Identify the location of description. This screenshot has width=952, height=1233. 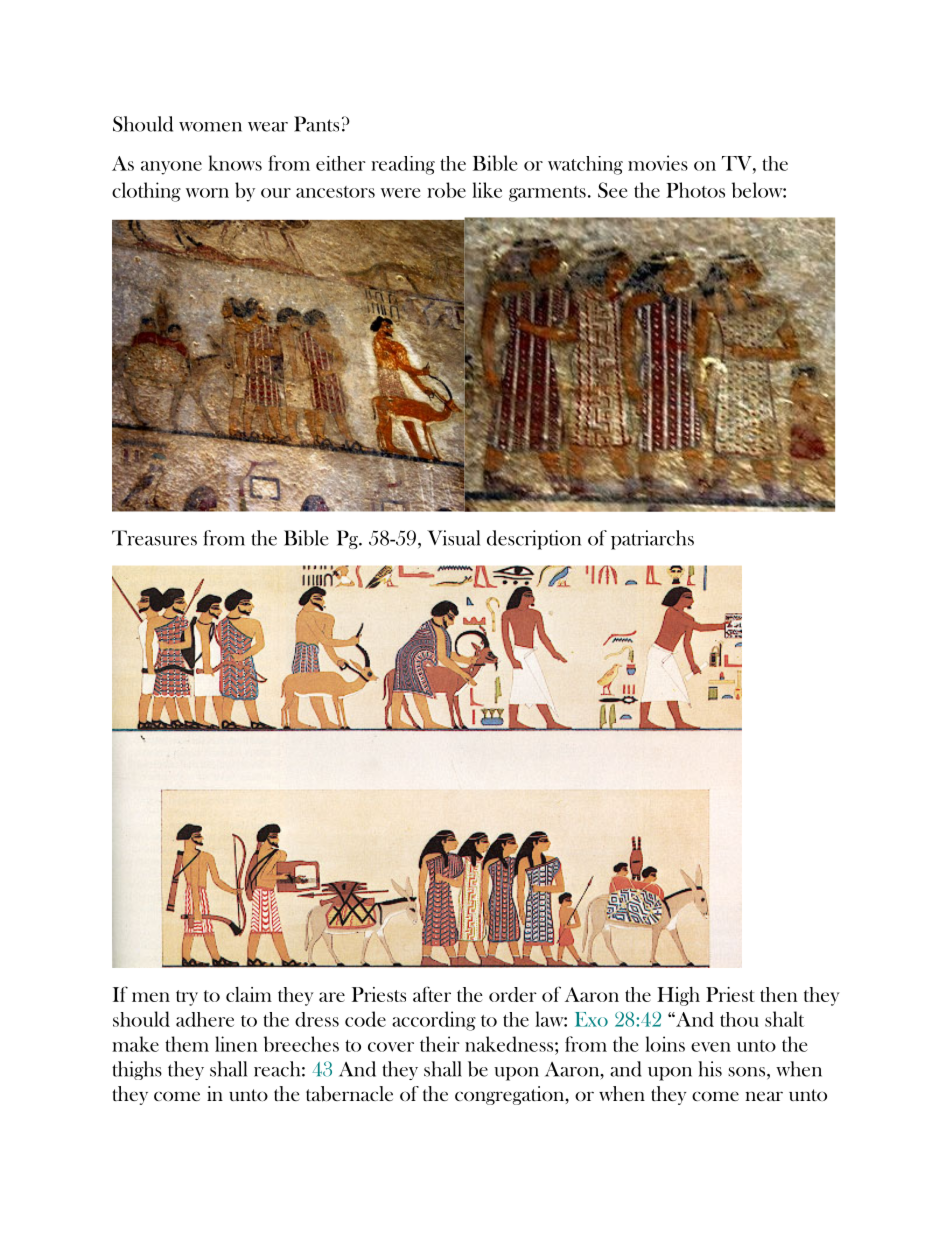
(534, 540).
